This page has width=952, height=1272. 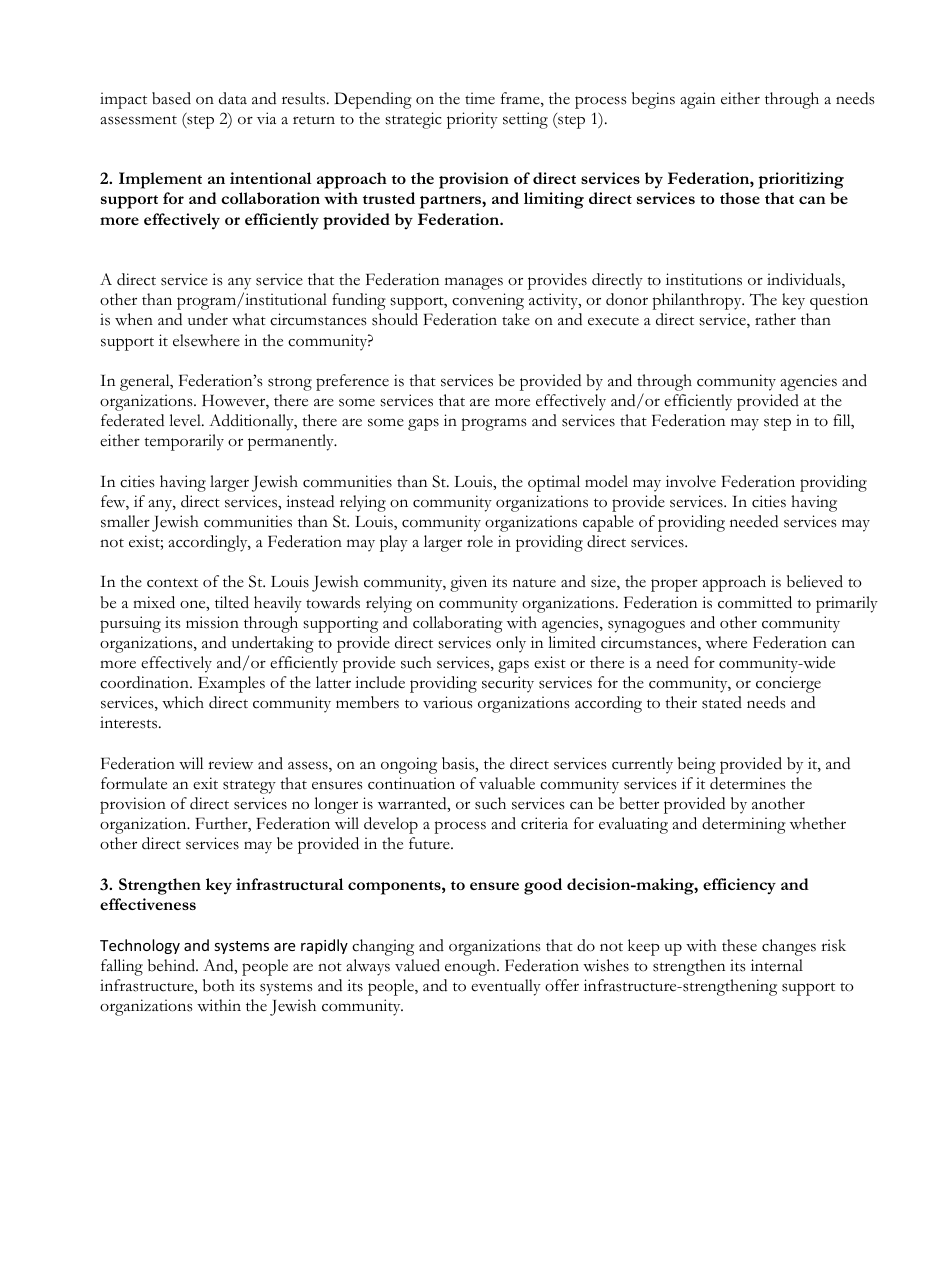 I want to click on priority, so click(x=472, y=120).
